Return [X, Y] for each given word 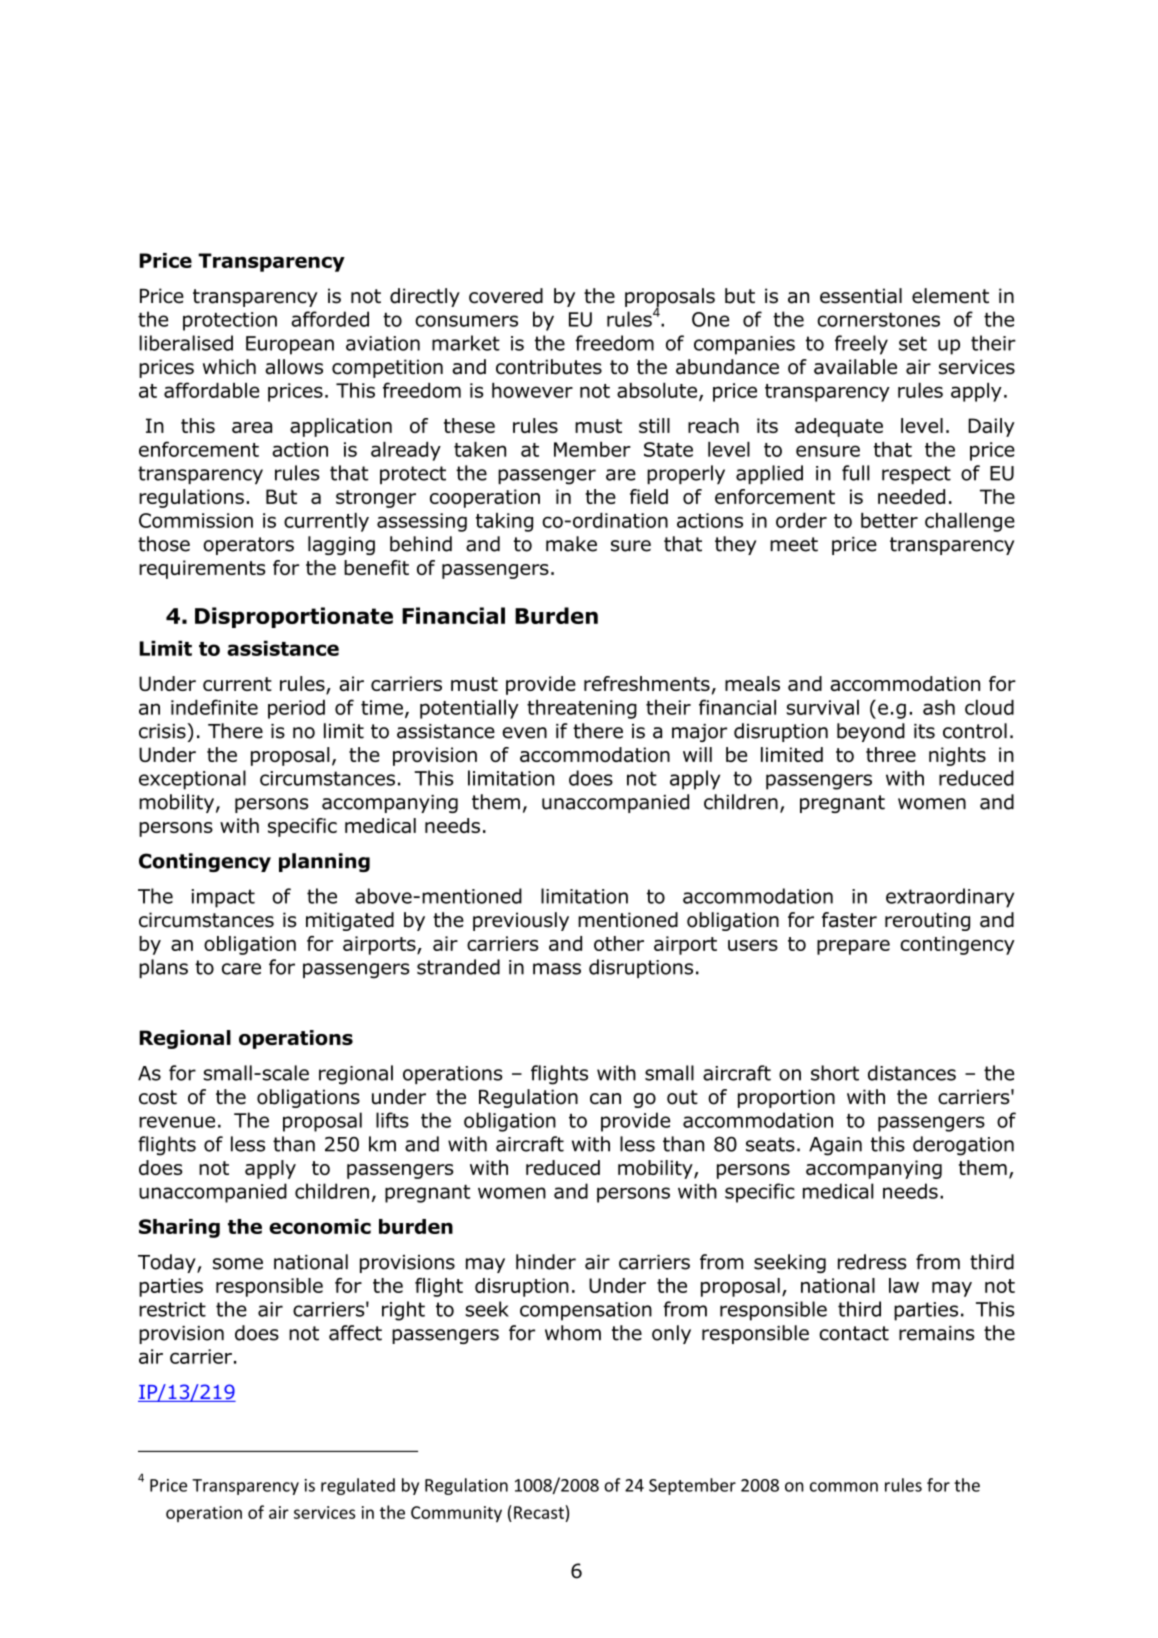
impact [223, 898]
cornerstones [878, 320]
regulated [358, 1486]
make [571, 544]
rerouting [927, 921]
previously [521, 921]
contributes [549, 367]
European [290, 345]
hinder [546, 1262]
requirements [202, 569]
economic [320, 1226]
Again [835, 1146]
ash [939, 707]
